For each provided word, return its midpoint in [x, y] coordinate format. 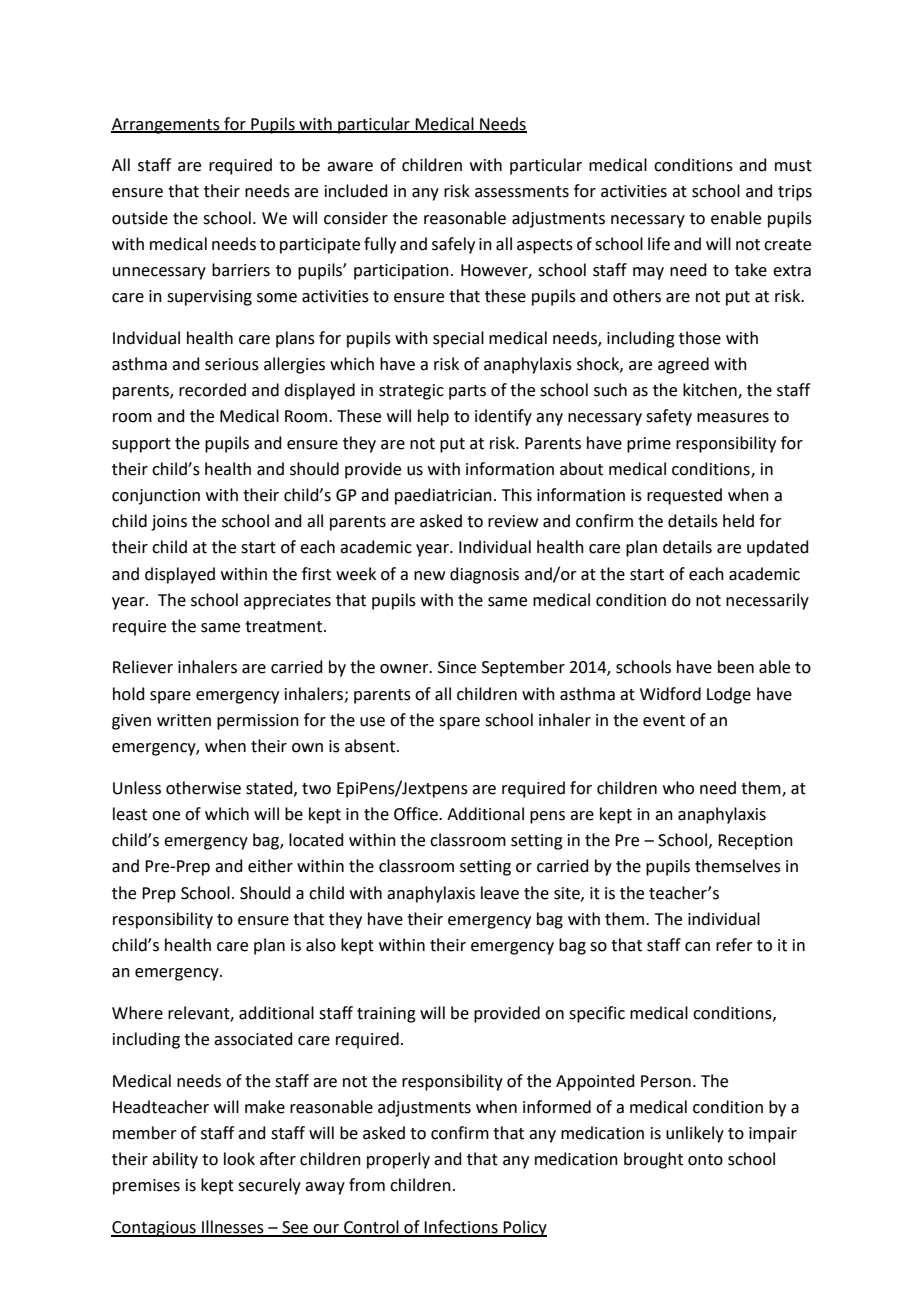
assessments [522, 192]
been [736, 667]
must [793, 166]
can [697, 947]
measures [733, 418]
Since [457, 667]
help [433, 417]
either [270, 866]
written [184, 720]
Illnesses [233, 1228]
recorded [212, 390]
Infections [461, 1228]
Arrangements [166, 126]
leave [500, 893]
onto [705, 1160]
